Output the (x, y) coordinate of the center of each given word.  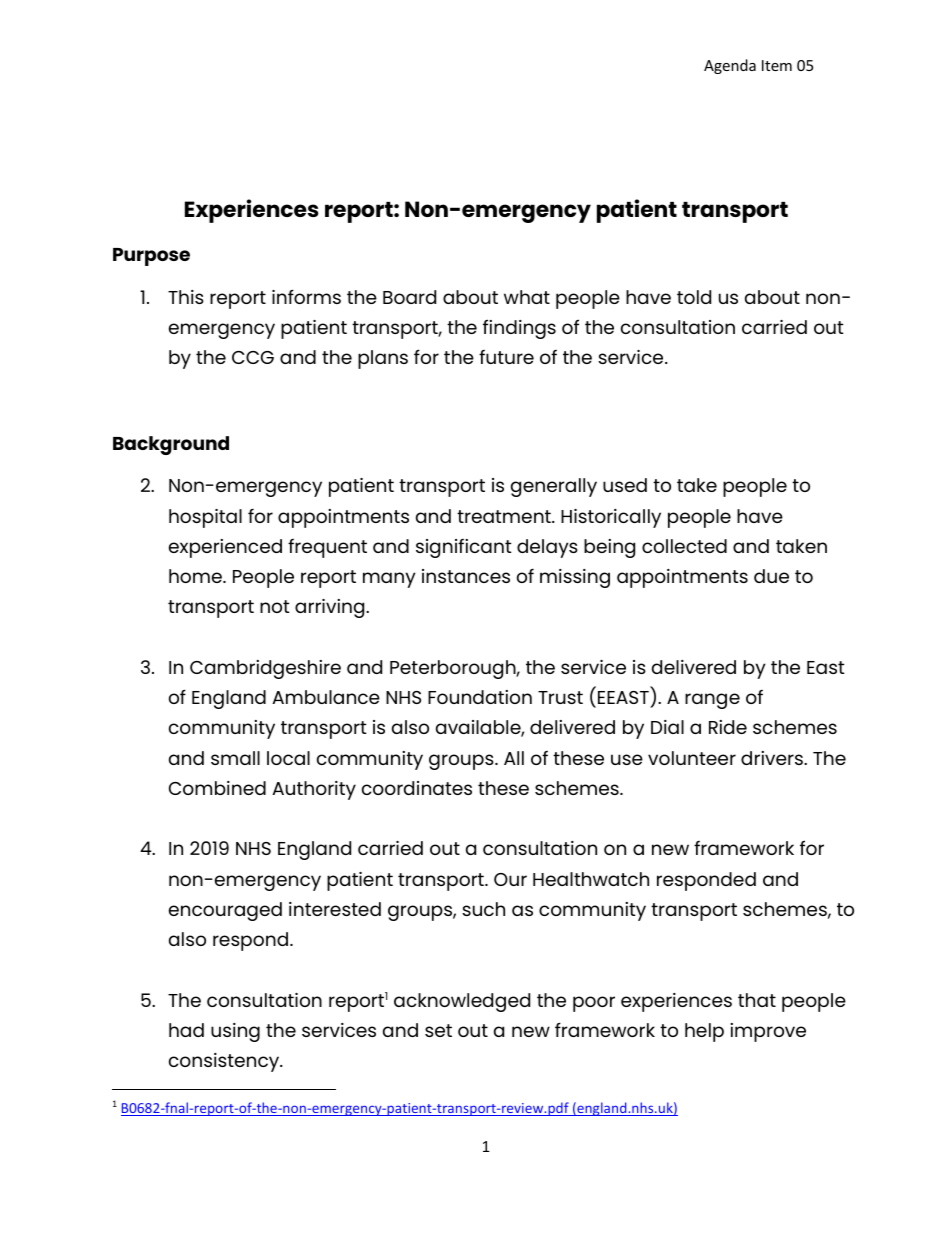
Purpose (151, 257)
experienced (225, 548)
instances (466, 576)
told (694, 297)
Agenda (730, 66)
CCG (253, 357)
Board (409, 297)
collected (684, 546)
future (506, 357)
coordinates (417, 788)
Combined (217, 788)
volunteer (692, 758)
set (438, 1030)
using (235, 1032)
